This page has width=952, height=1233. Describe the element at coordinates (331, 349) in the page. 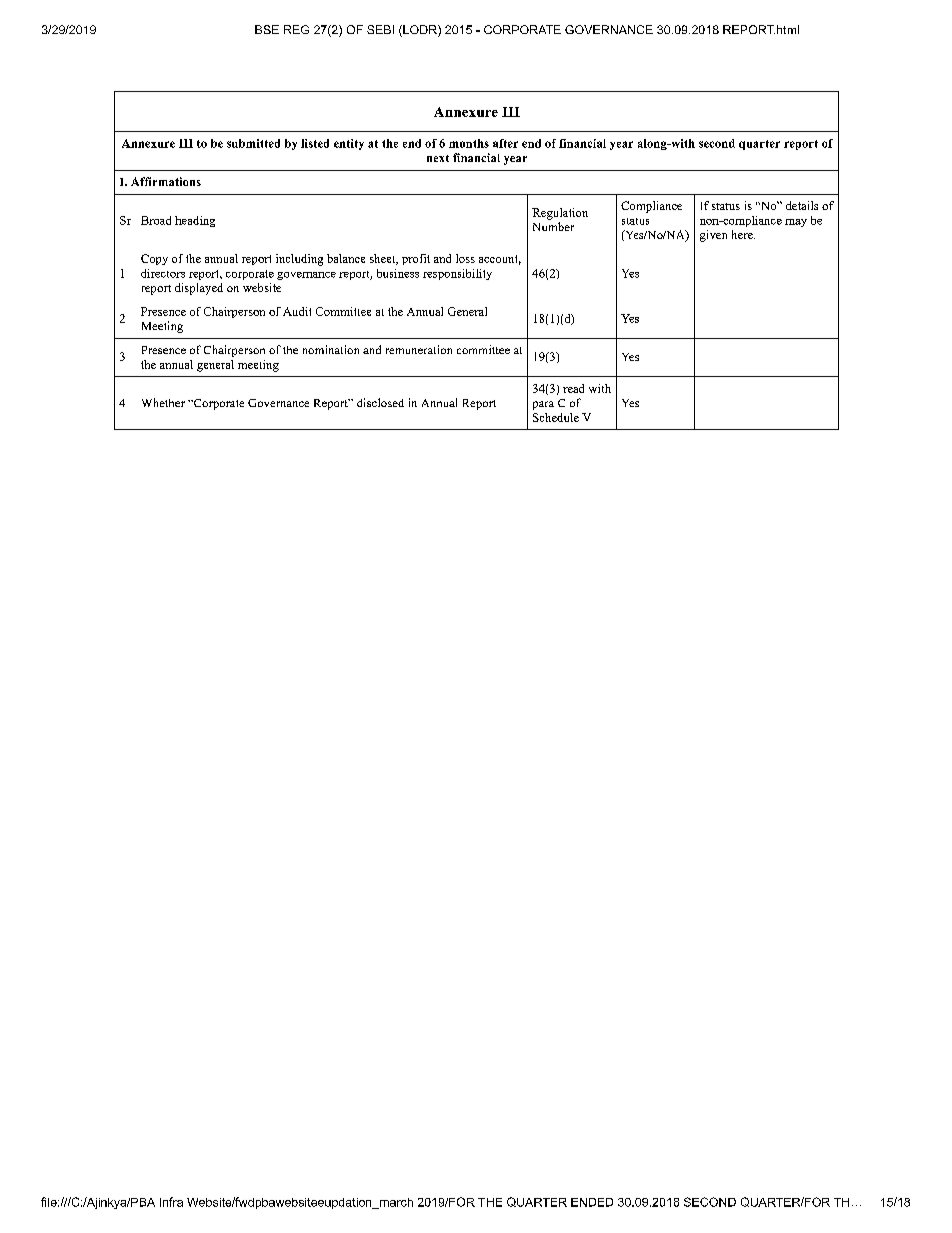

I see `nomination` at that location.
